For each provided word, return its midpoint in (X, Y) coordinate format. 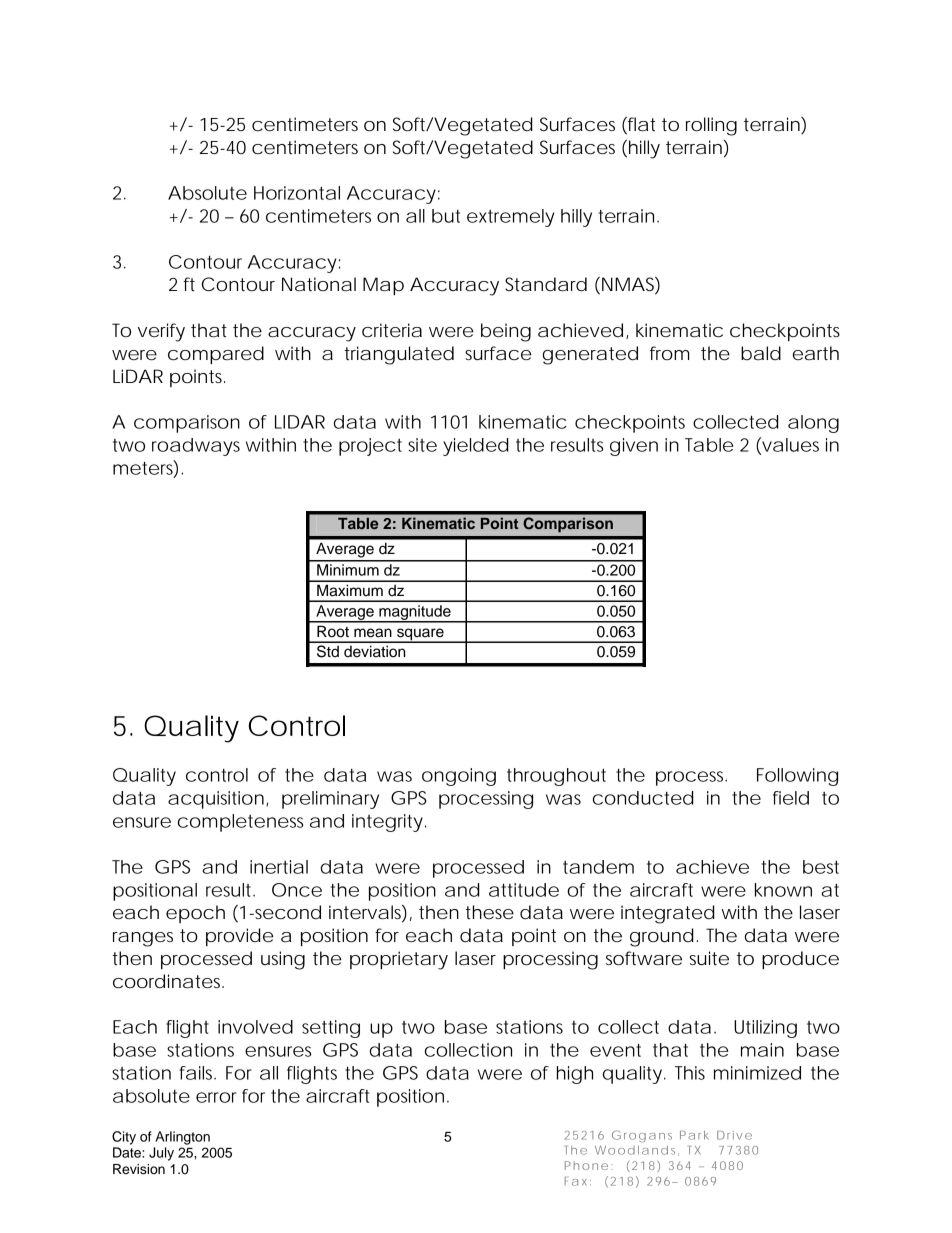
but (446, 216)
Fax (576, 1181)
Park (694, 1135)
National (319, 284)
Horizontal (297, 193)
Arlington (182, 1138)
